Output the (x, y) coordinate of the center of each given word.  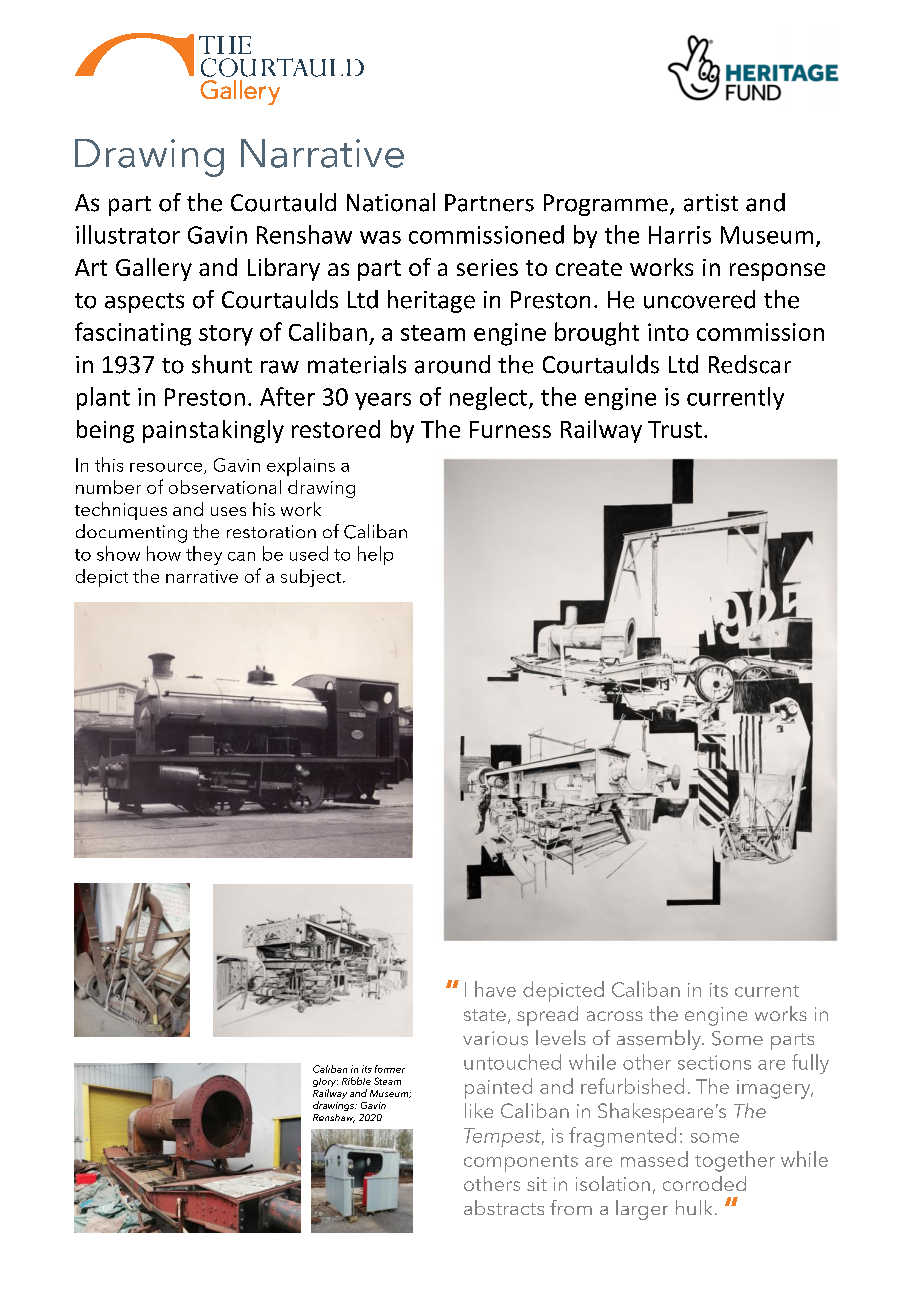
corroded (704, 1183)
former (390, 1069)
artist (711, 203)
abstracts (504, 1207)
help (375, 555)
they (204, 555)
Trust (675, 429)
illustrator (128, 234)
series (487, 267)
